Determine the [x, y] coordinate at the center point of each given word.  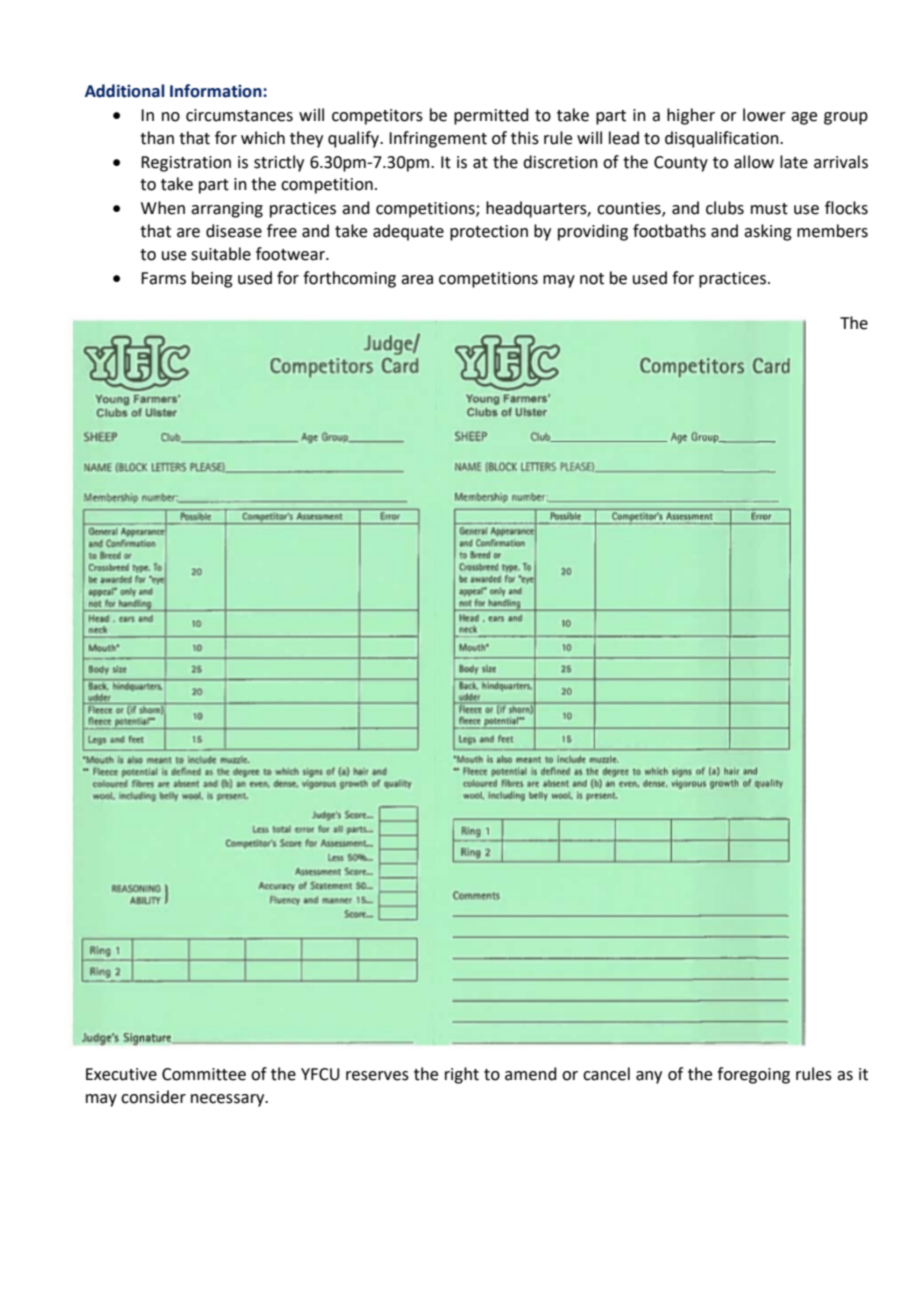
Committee [204, 1074]
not [592, 279]
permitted [491, 116]
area [417, 280]
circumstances [239, 115]
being [212, 279]
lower [764, 115]
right [462, 1075]
